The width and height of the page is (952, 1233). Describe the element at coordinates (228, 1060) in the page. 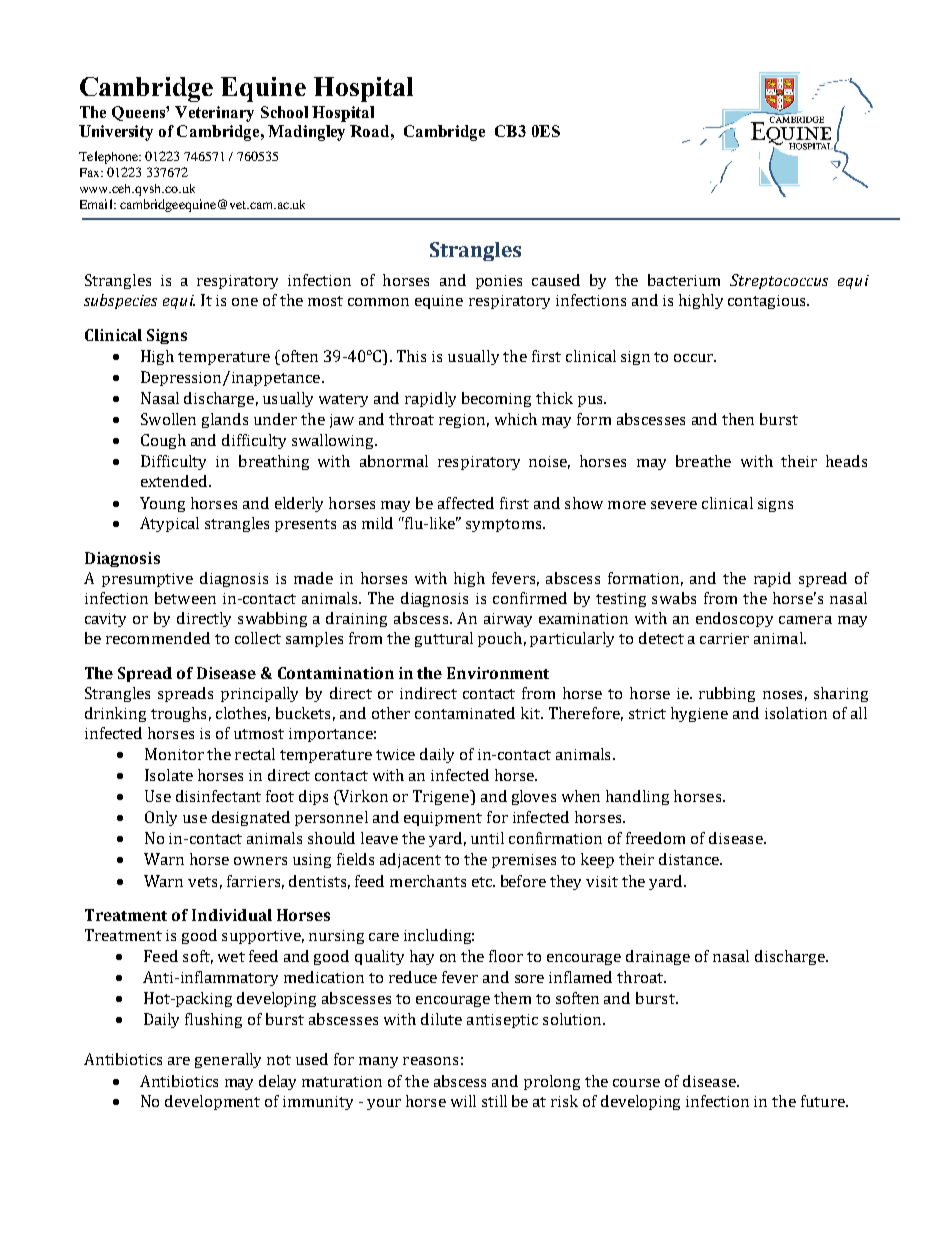

I see `generally` at that location.
